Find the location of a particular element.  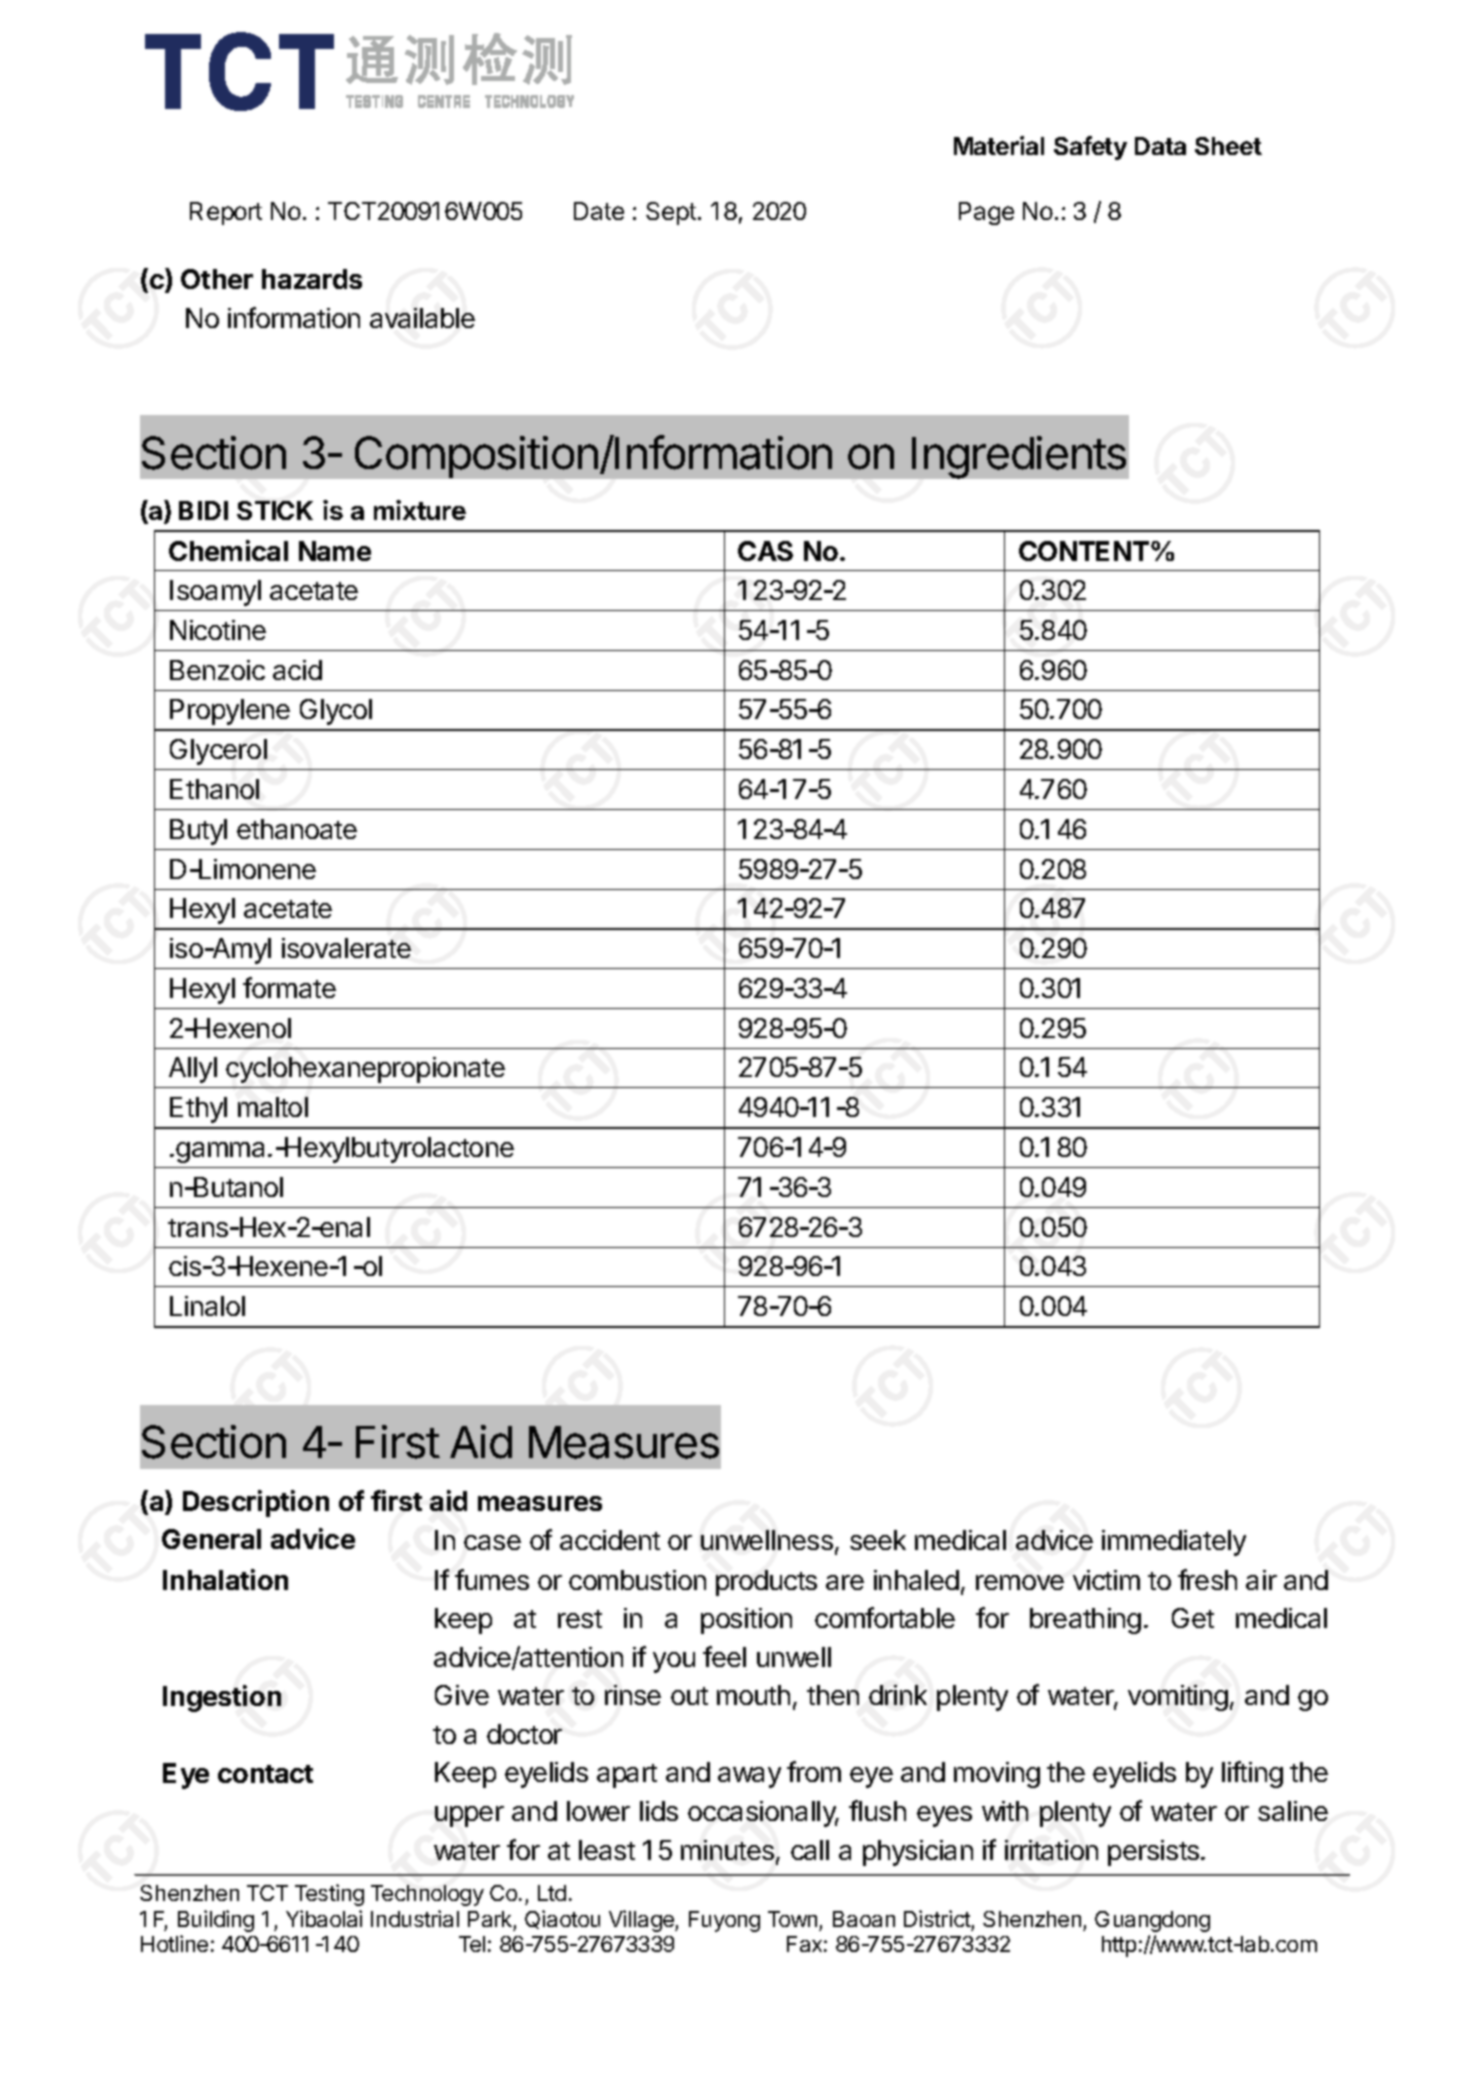

Data is located at coordinates (1160, 146).
